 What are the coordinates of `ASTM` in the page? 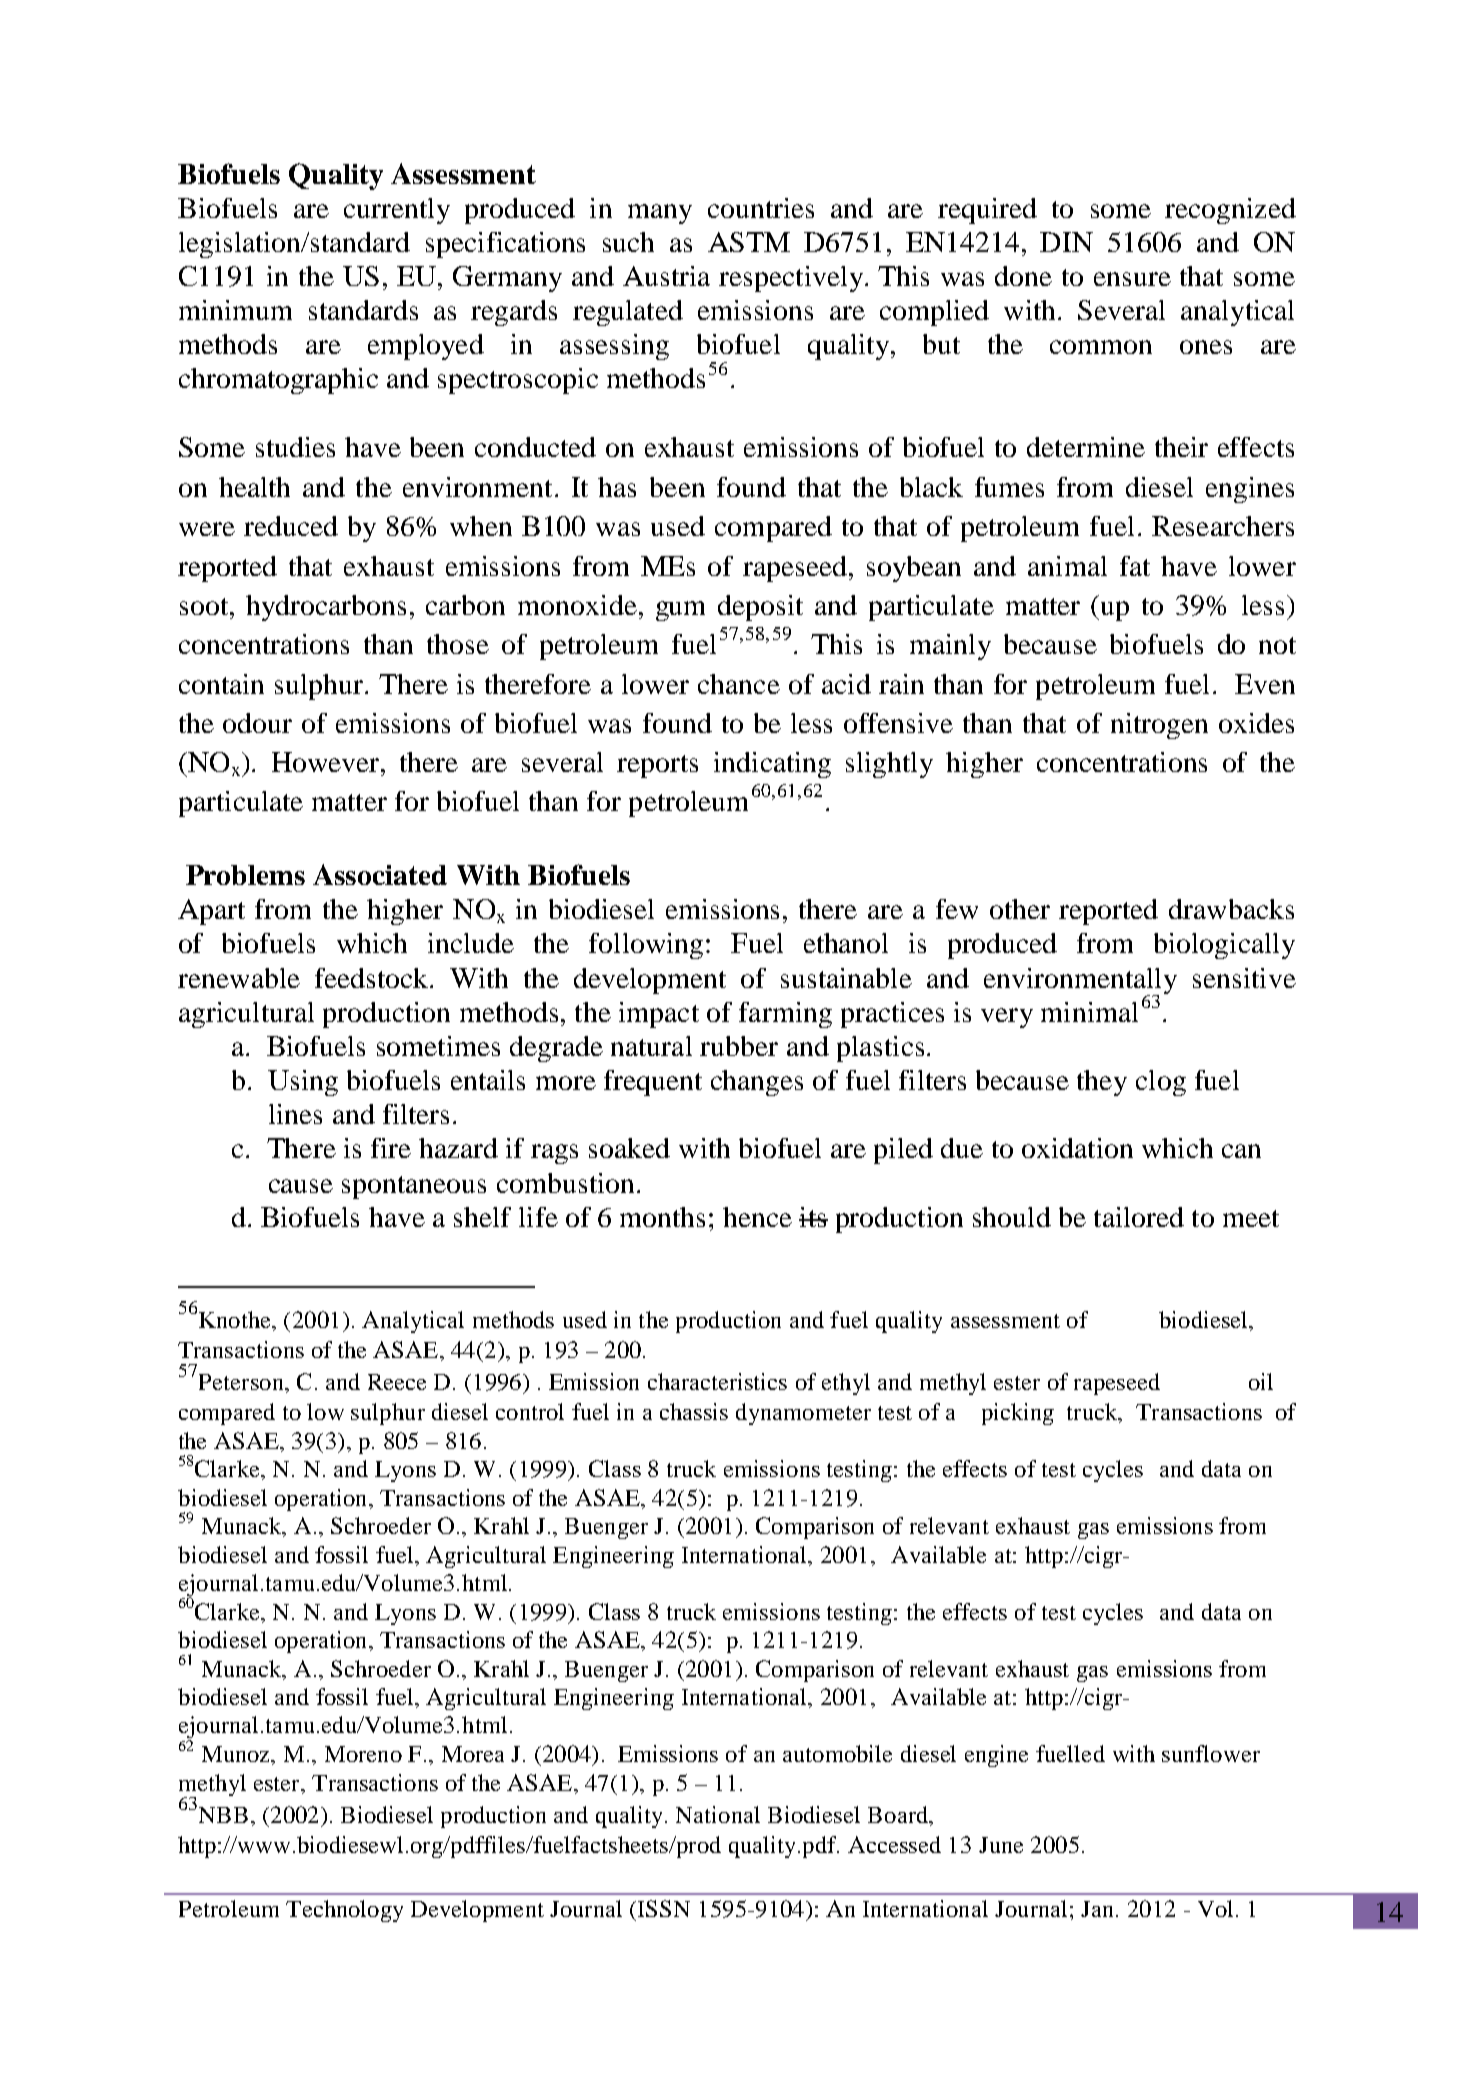 It's located at (749, 242).
